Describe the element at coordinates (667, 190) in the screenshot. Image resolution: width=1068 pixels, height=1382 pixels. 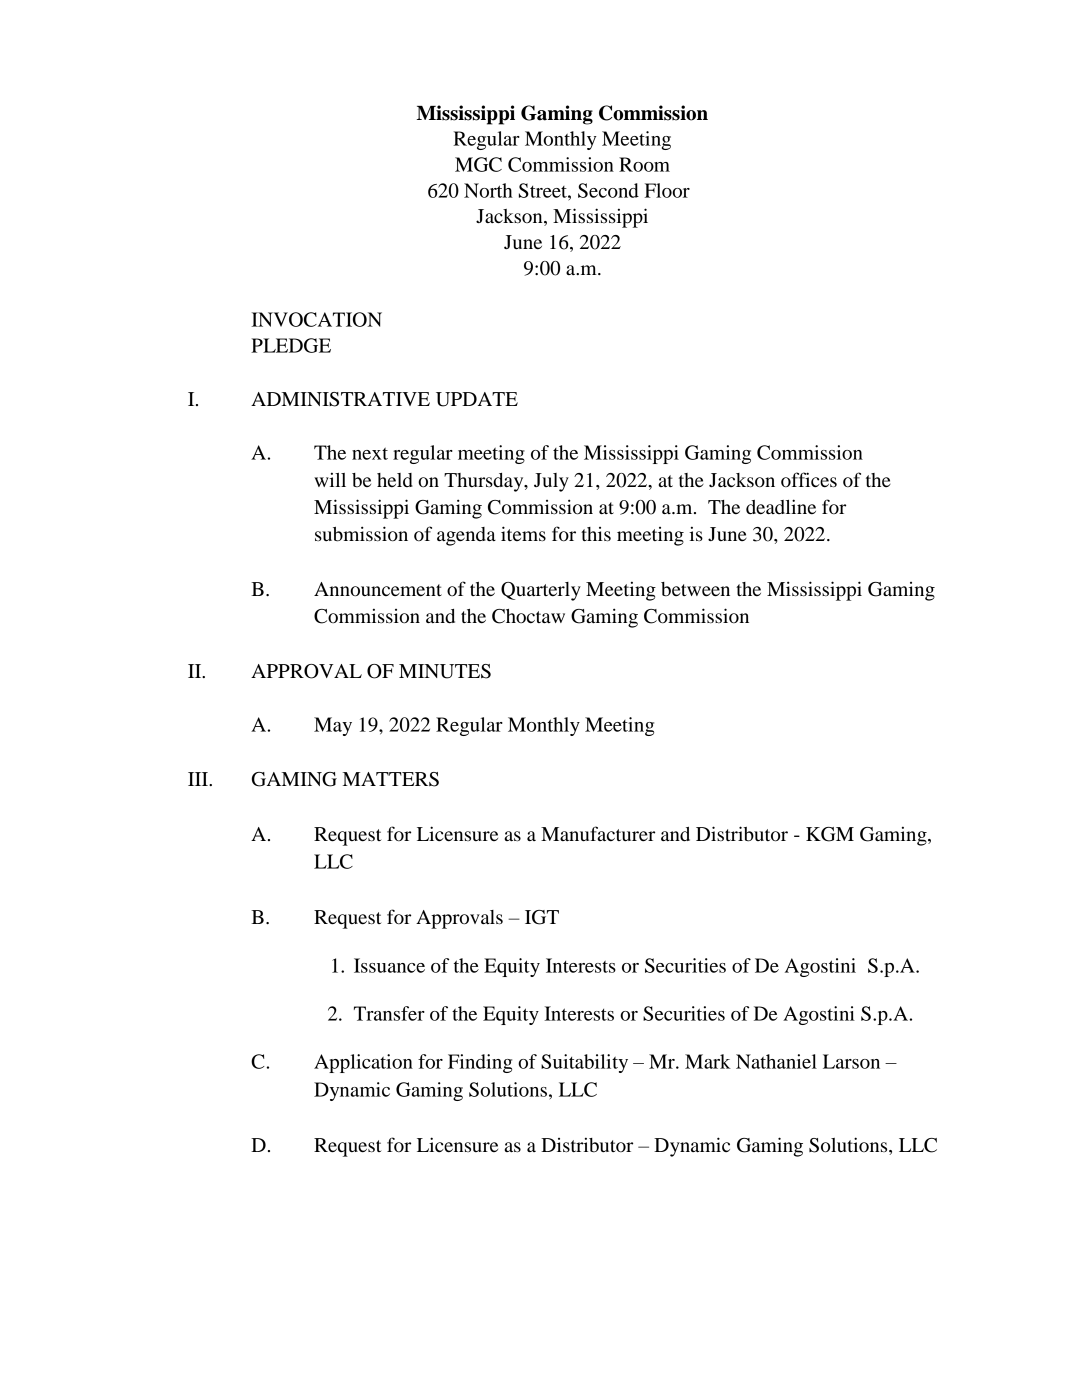
I see `Floor` at that location.
